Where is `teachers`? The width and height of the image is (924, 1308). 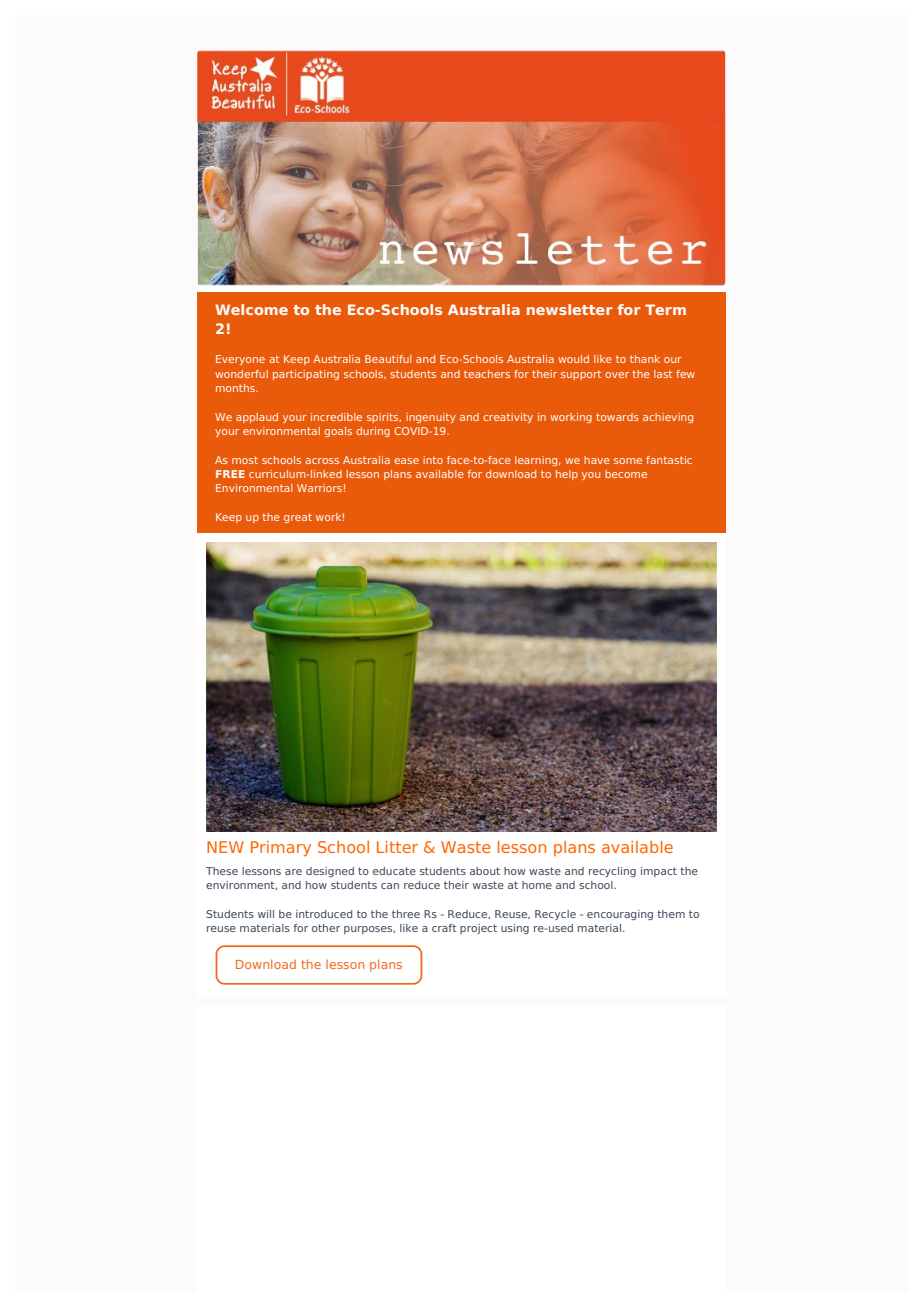 teachers is located at coordinates (487, 374).
